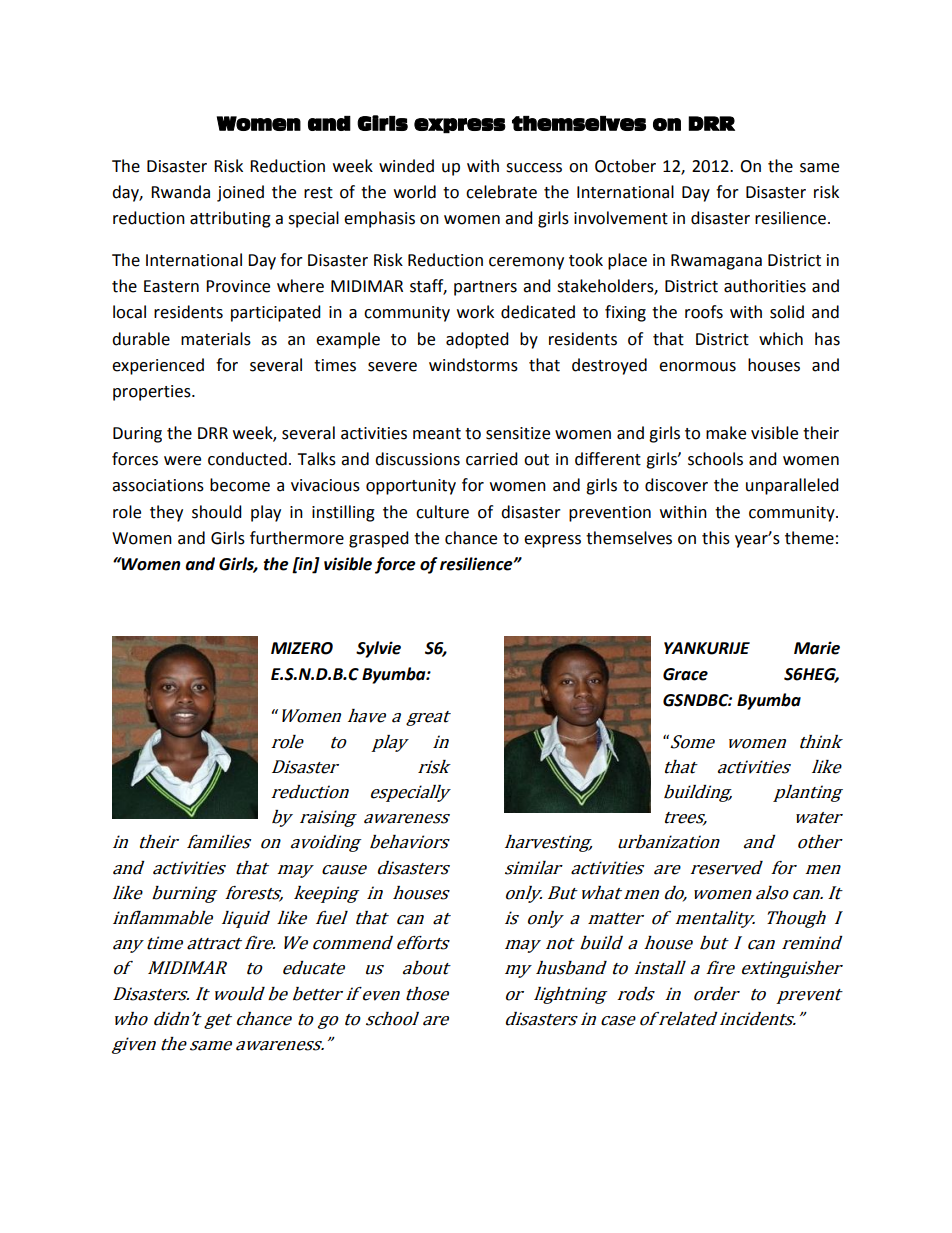  What do you see at coordinates (378, 649) in the page?
I see `Sylvie` at bounding box center [378, 649].
